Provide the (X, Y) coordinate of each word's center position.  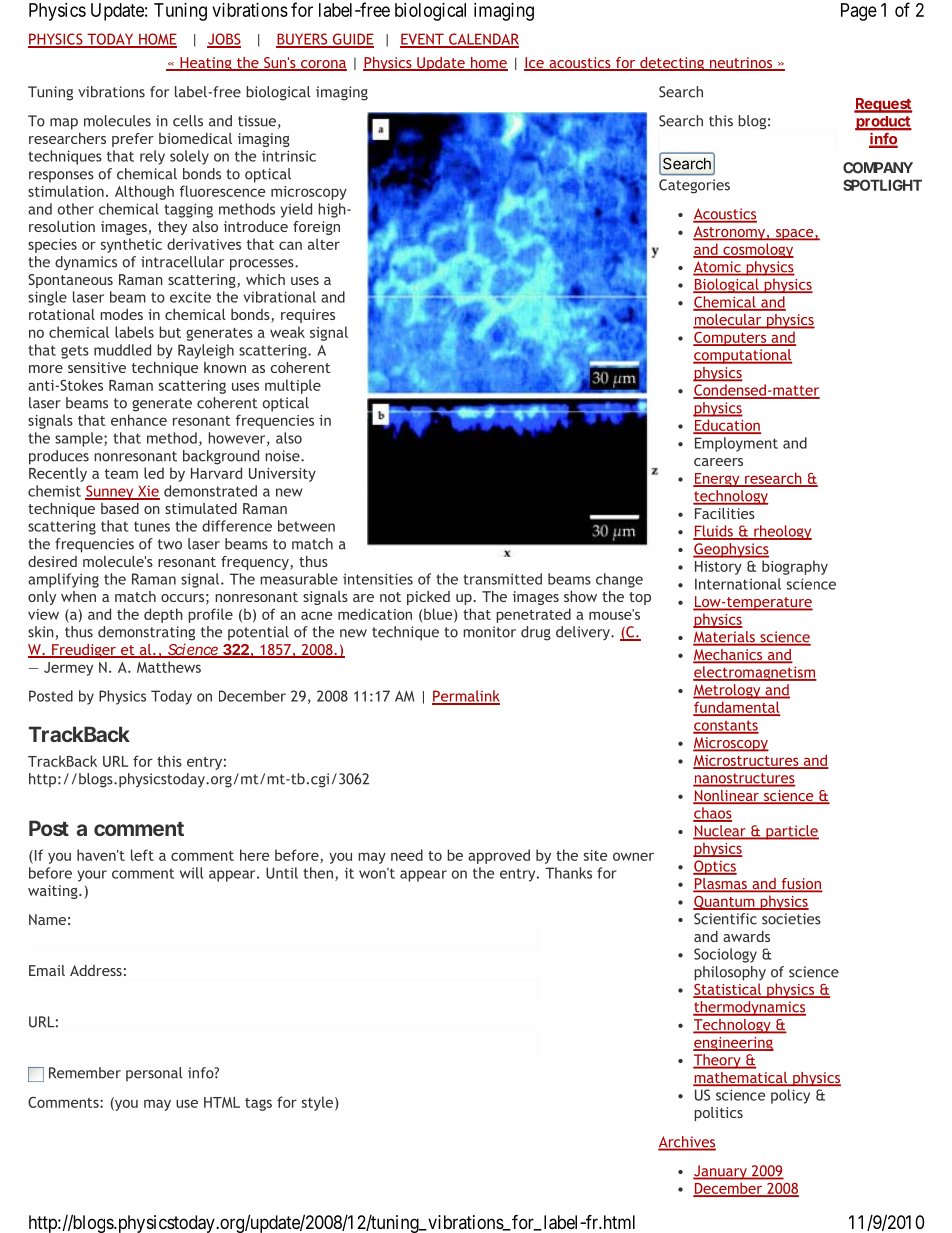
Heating (206, 64)
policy (790, 1096)
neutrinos (740, 64)
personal (154, 1074)
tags (258, 1104)
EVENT (423, 40)
